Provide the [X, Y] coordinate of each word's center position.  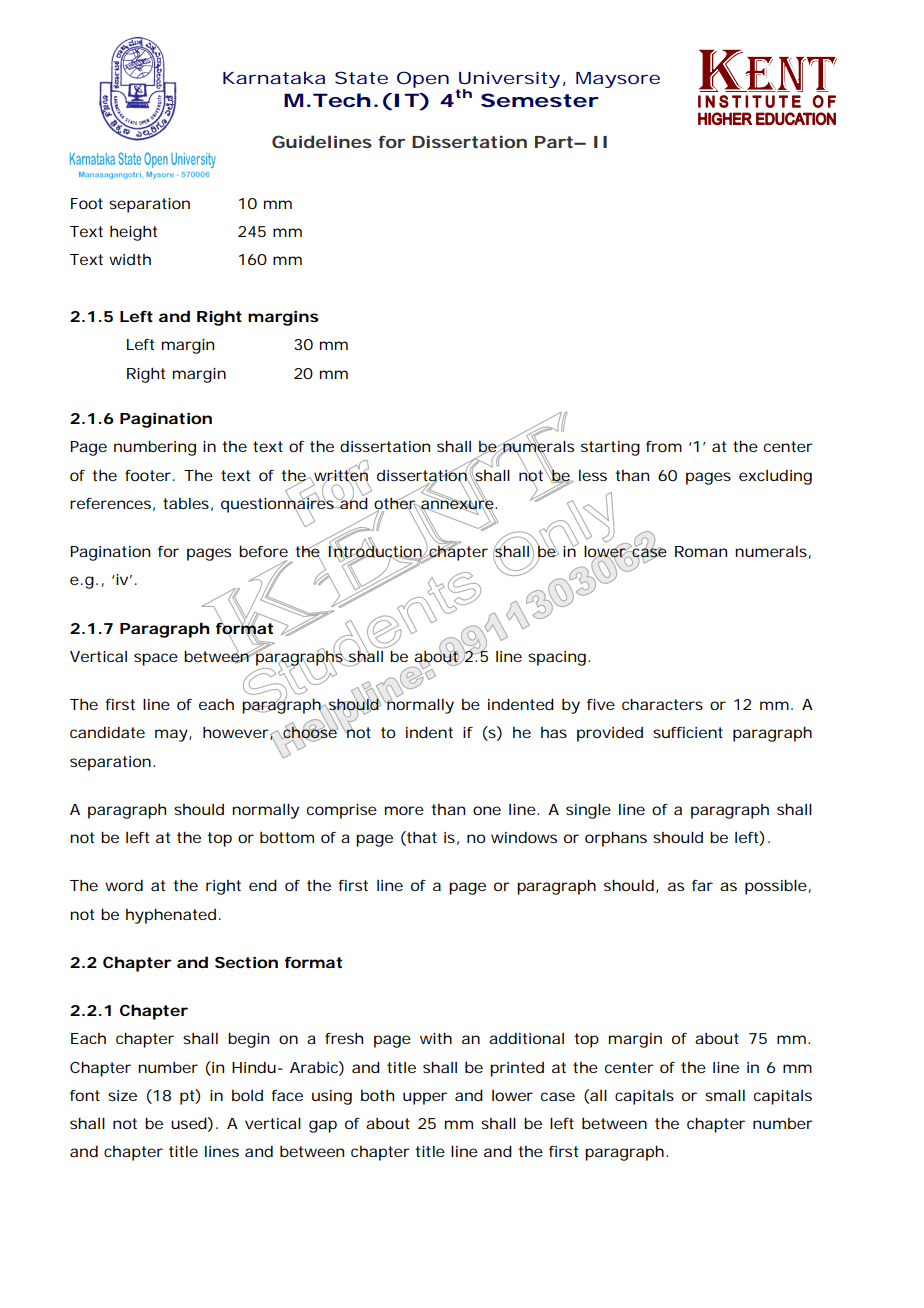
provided [610, 734]
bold [247, 1095]
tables [188, 504]
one [487, 810]
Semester [540, 100]
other [397, 503]
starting [610, 448]
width [130, 259]
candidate [107, 732]
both [377, 1095]
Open [423, 79]
